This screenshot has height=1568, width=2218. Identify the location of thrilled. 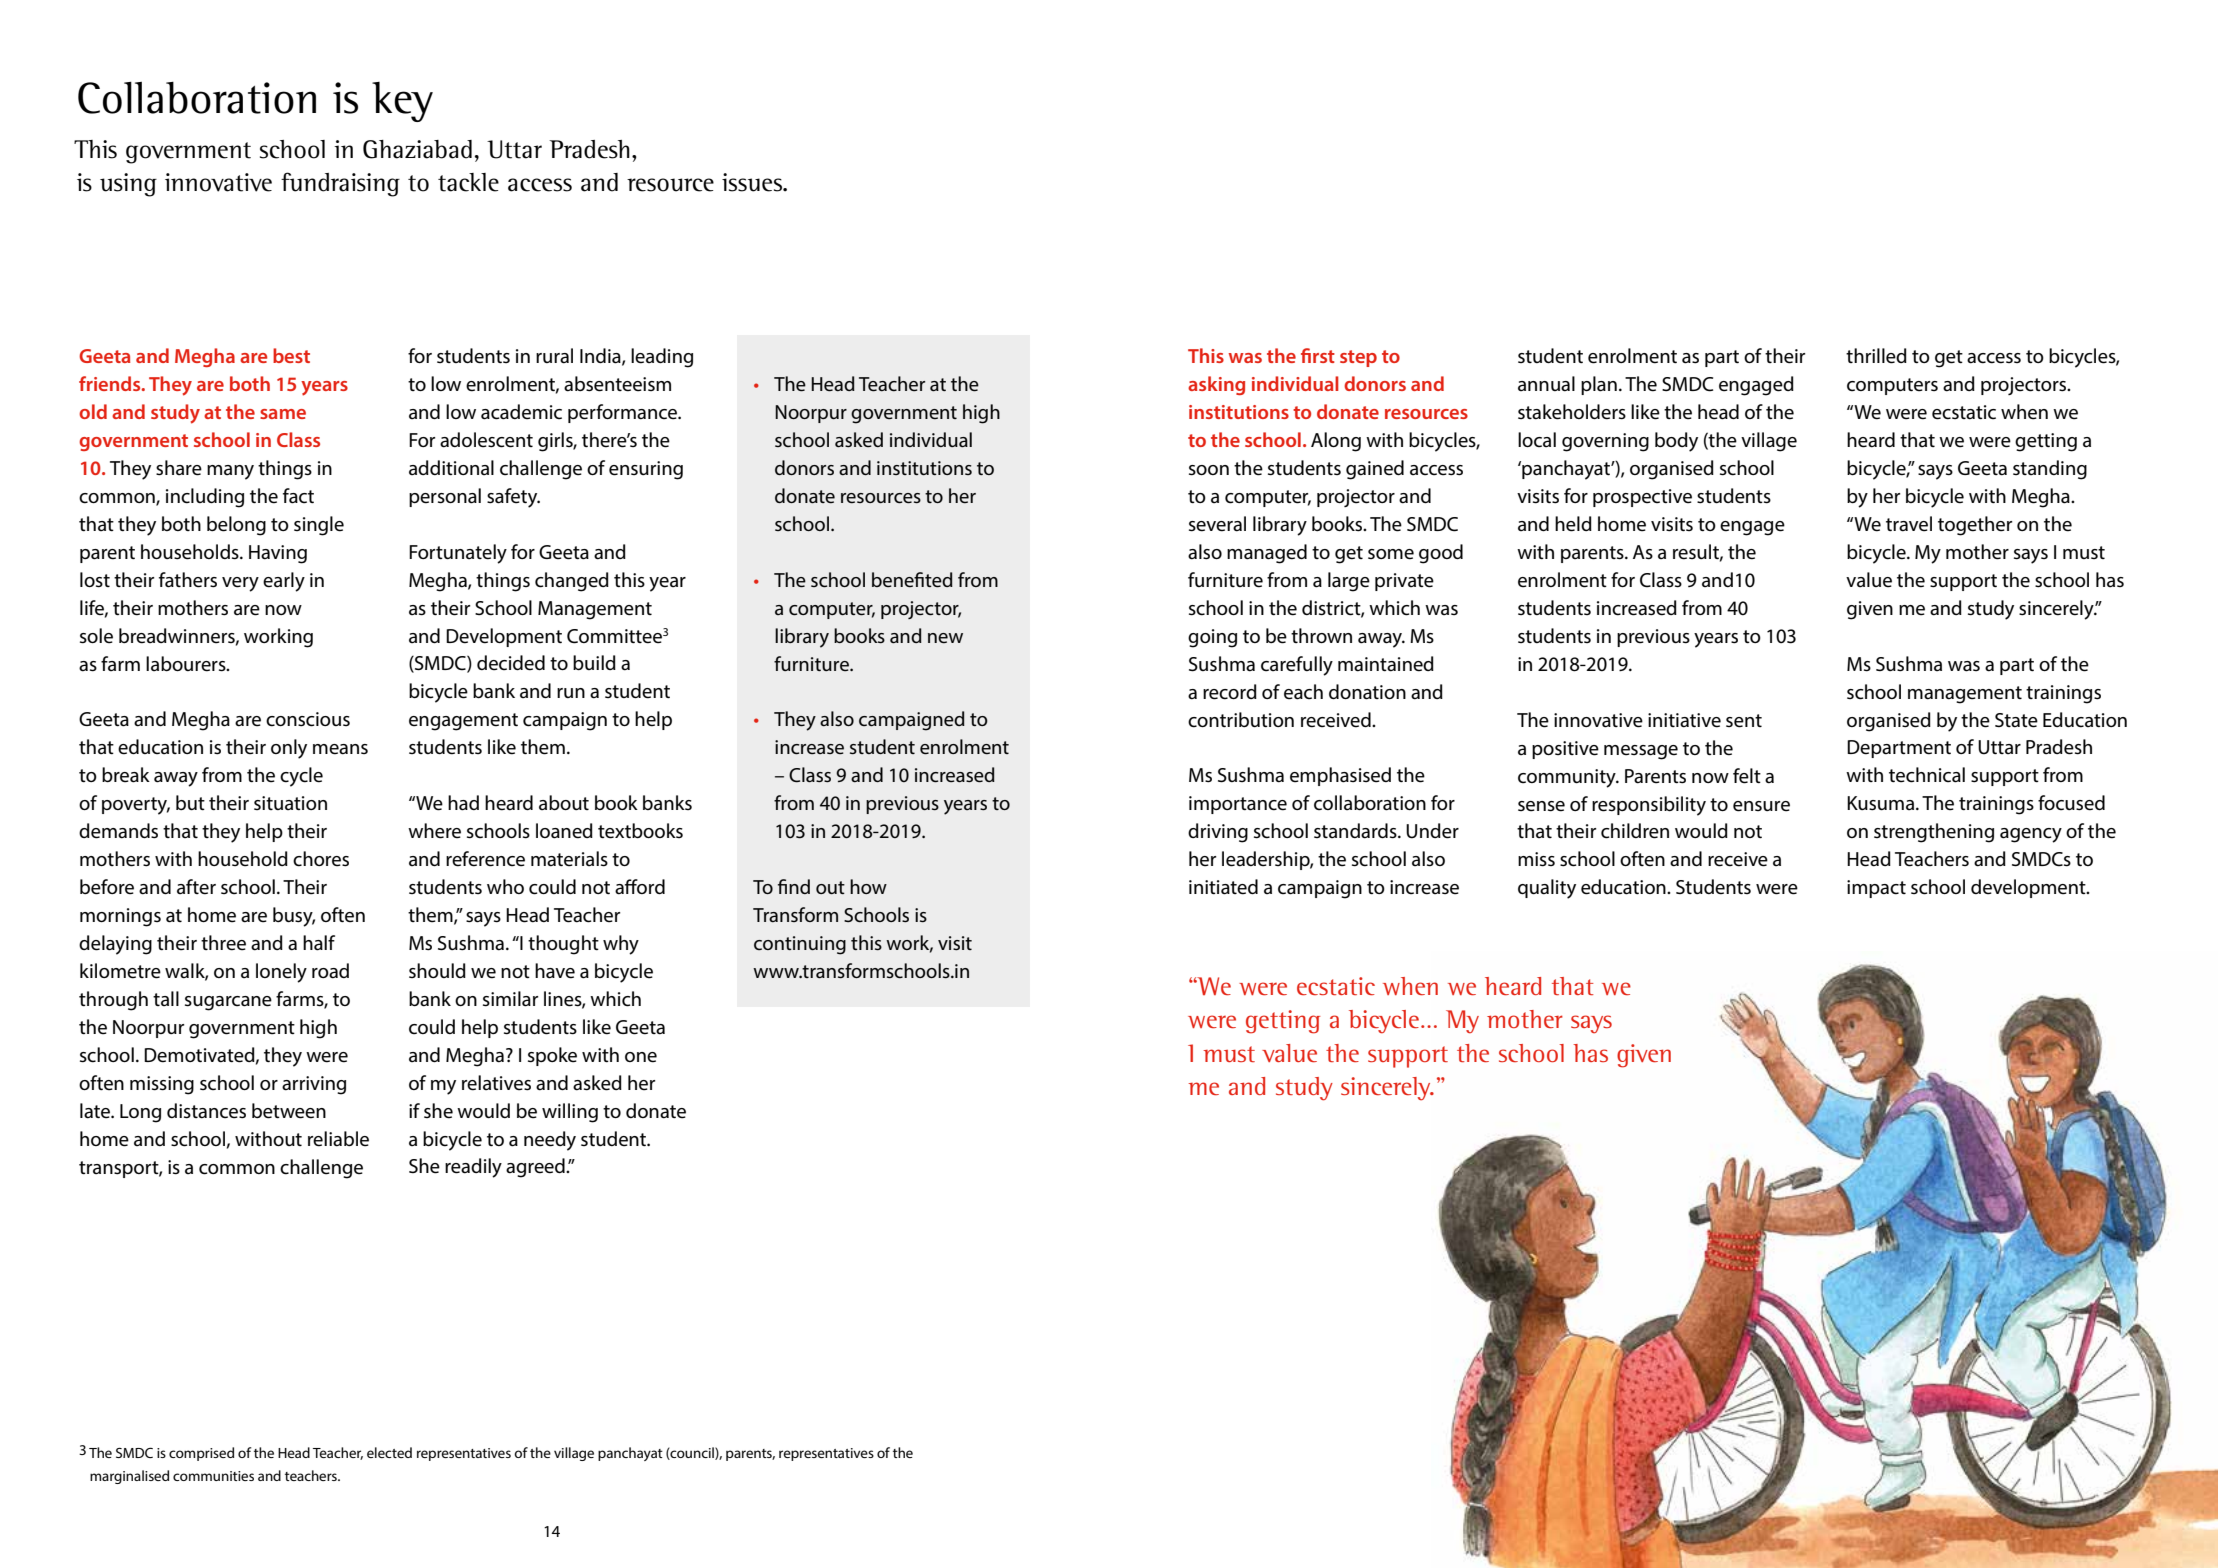
(1876, 356).
